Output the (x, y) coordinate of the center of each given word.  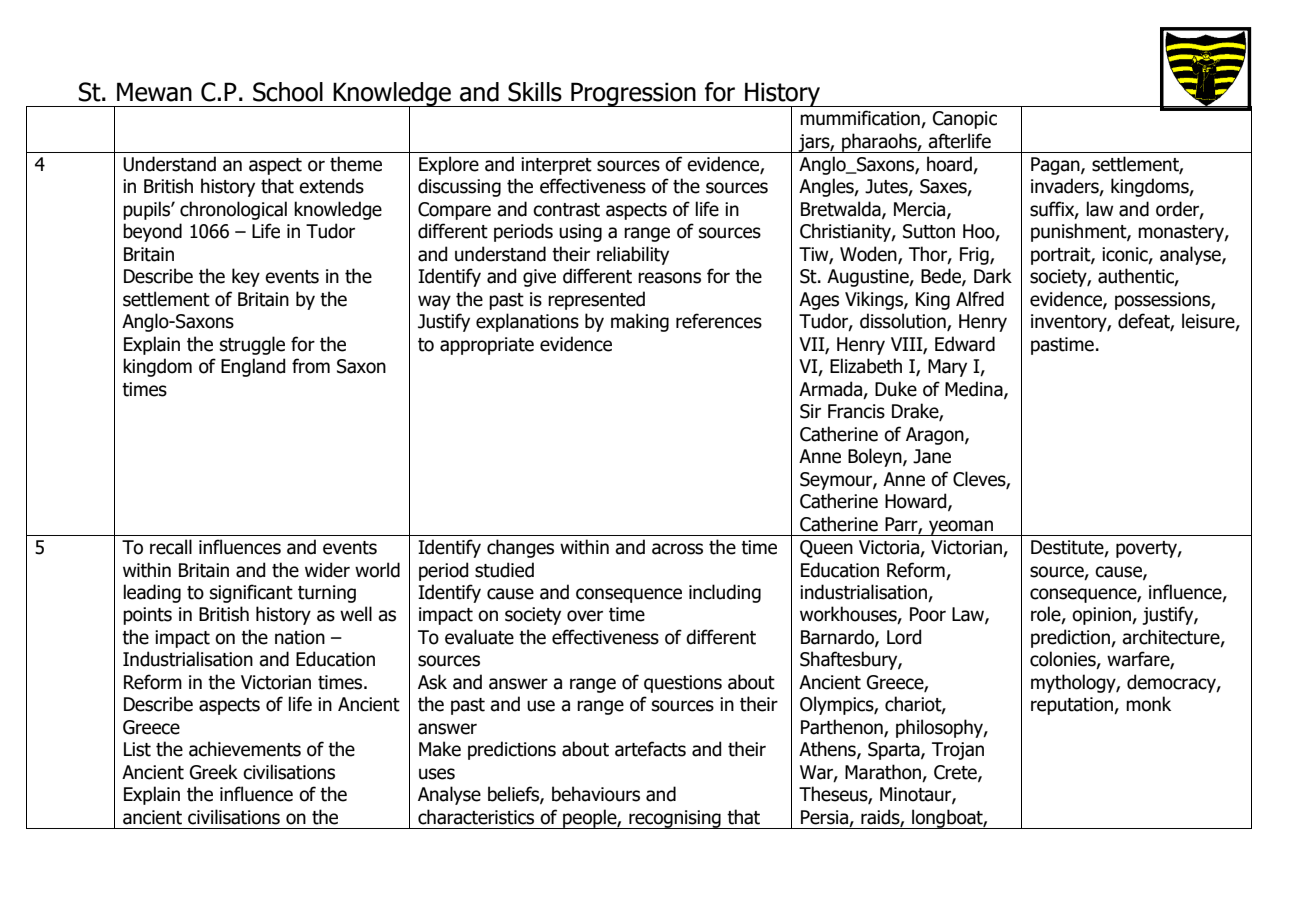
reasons (669, 278)
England (253, 367)
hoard (950, 165)
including (725, 593)
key (246, 277)
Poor (928, 614)
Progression (633, 94)
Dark (993, 276)
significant (251, 593)
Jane (932, 456)
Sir (810, 411)
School (288, 92)
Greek (214, 772)
